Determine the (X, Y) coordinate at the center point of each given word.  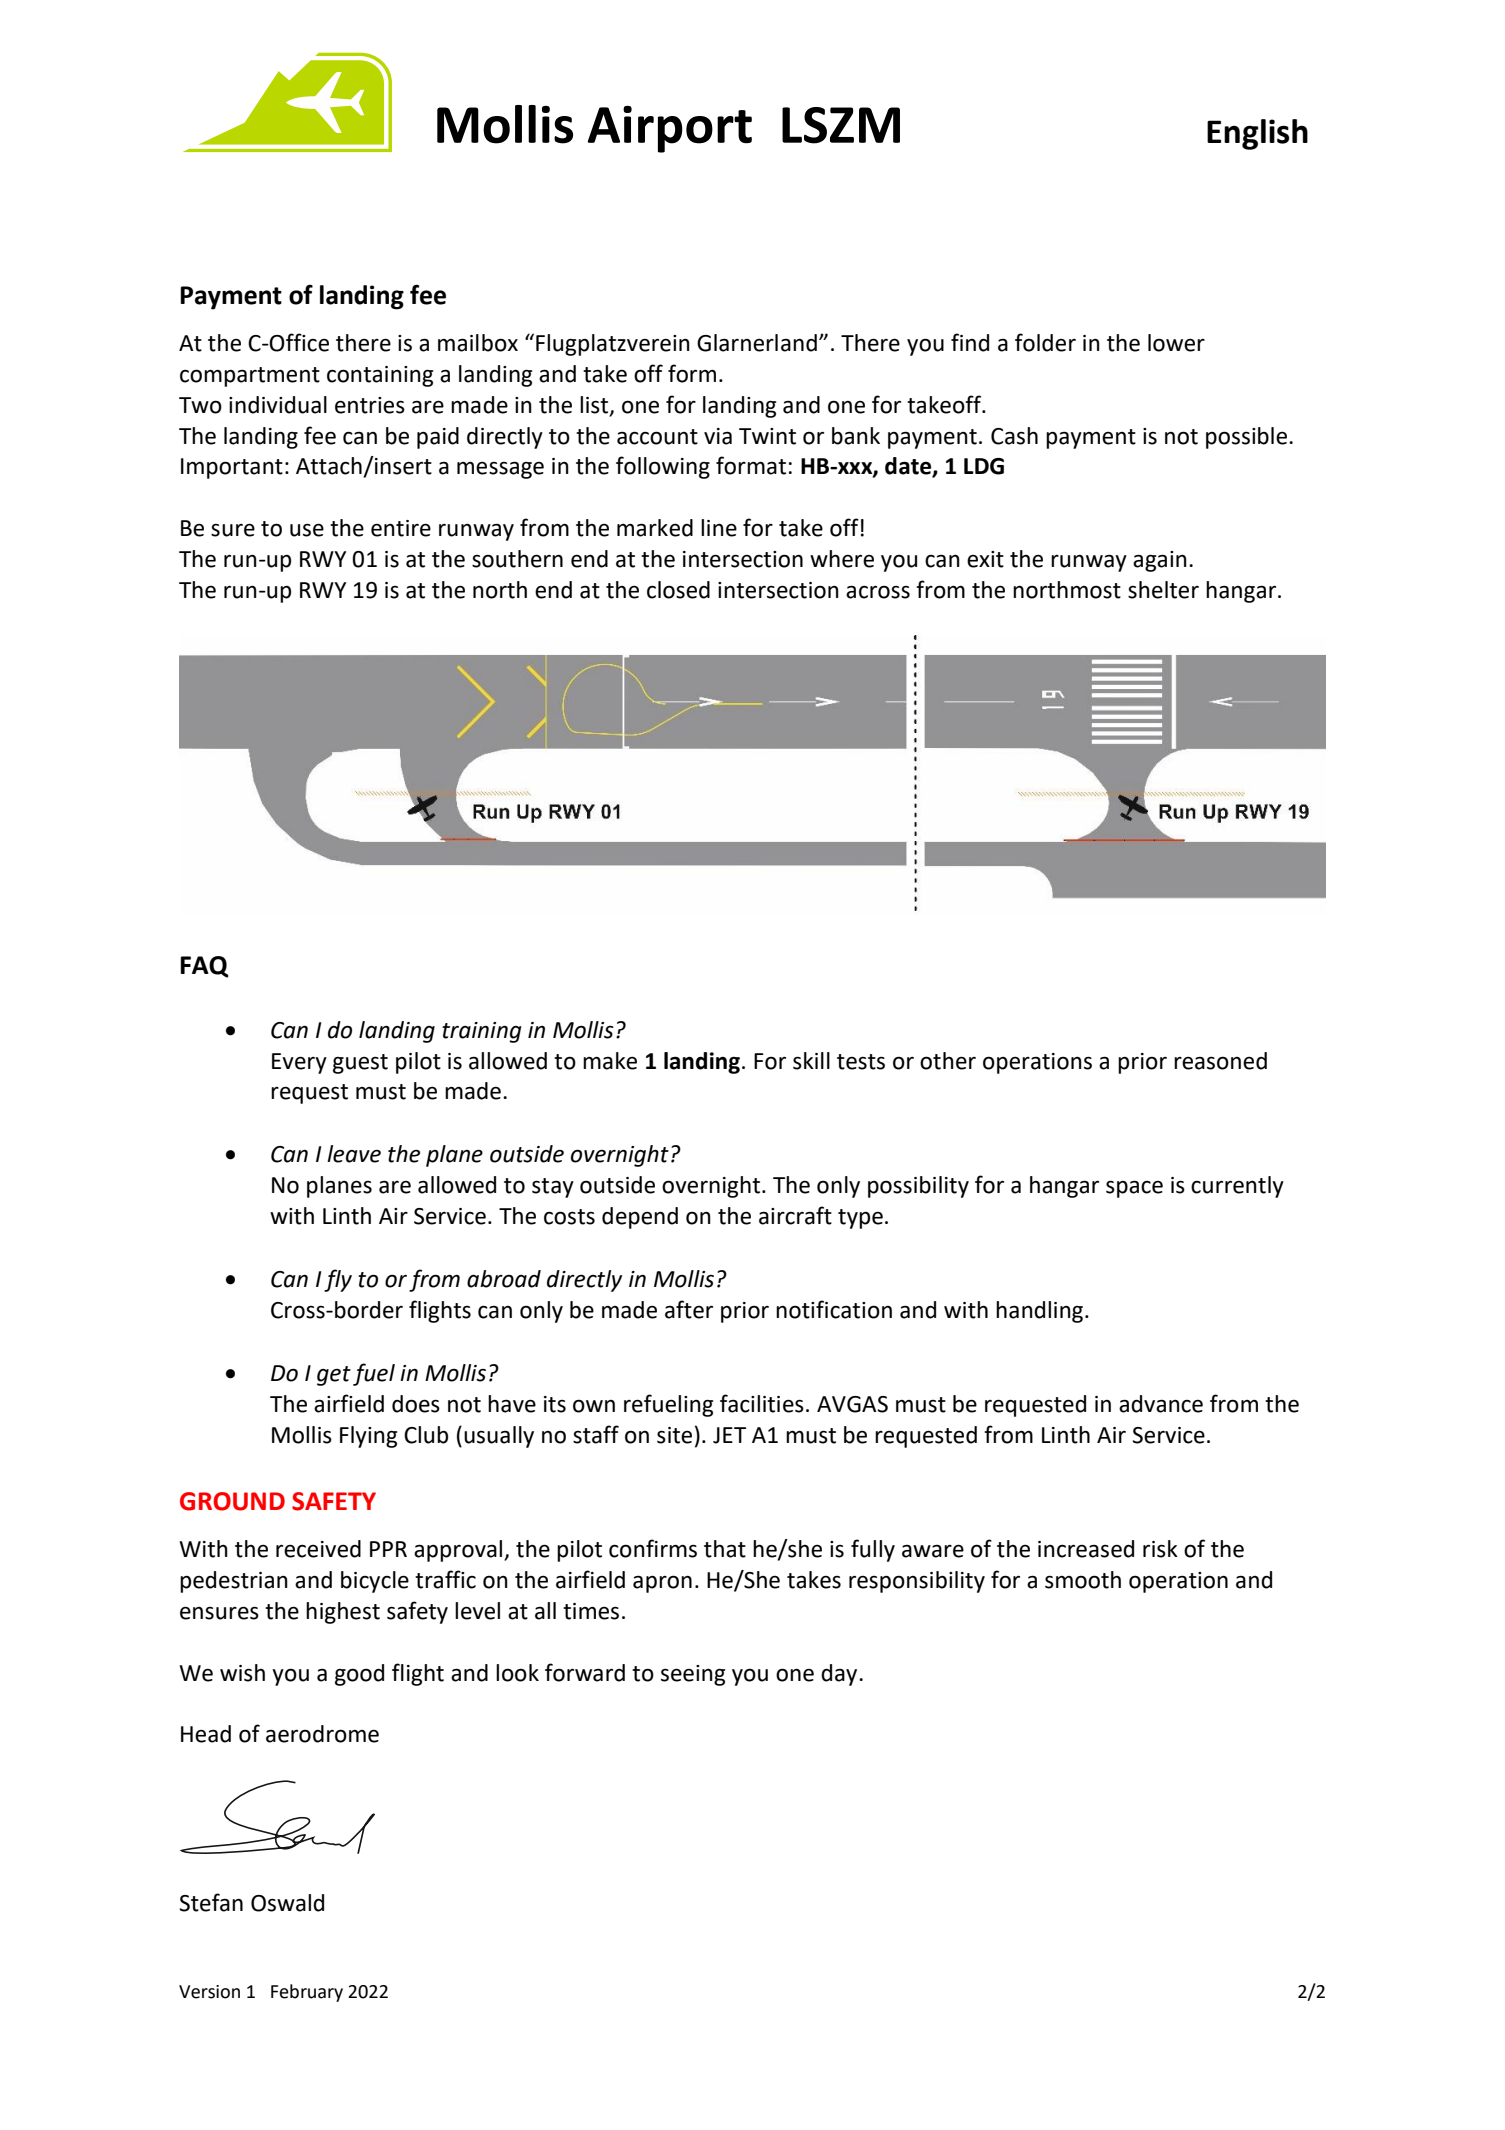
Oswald (287, 1903)
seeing (693, 1675)
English (1257, 134)
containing (380, 376)
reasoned (1220, 1061)
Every (299, 1063)
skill (811, 1061)
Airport (670, 129)
